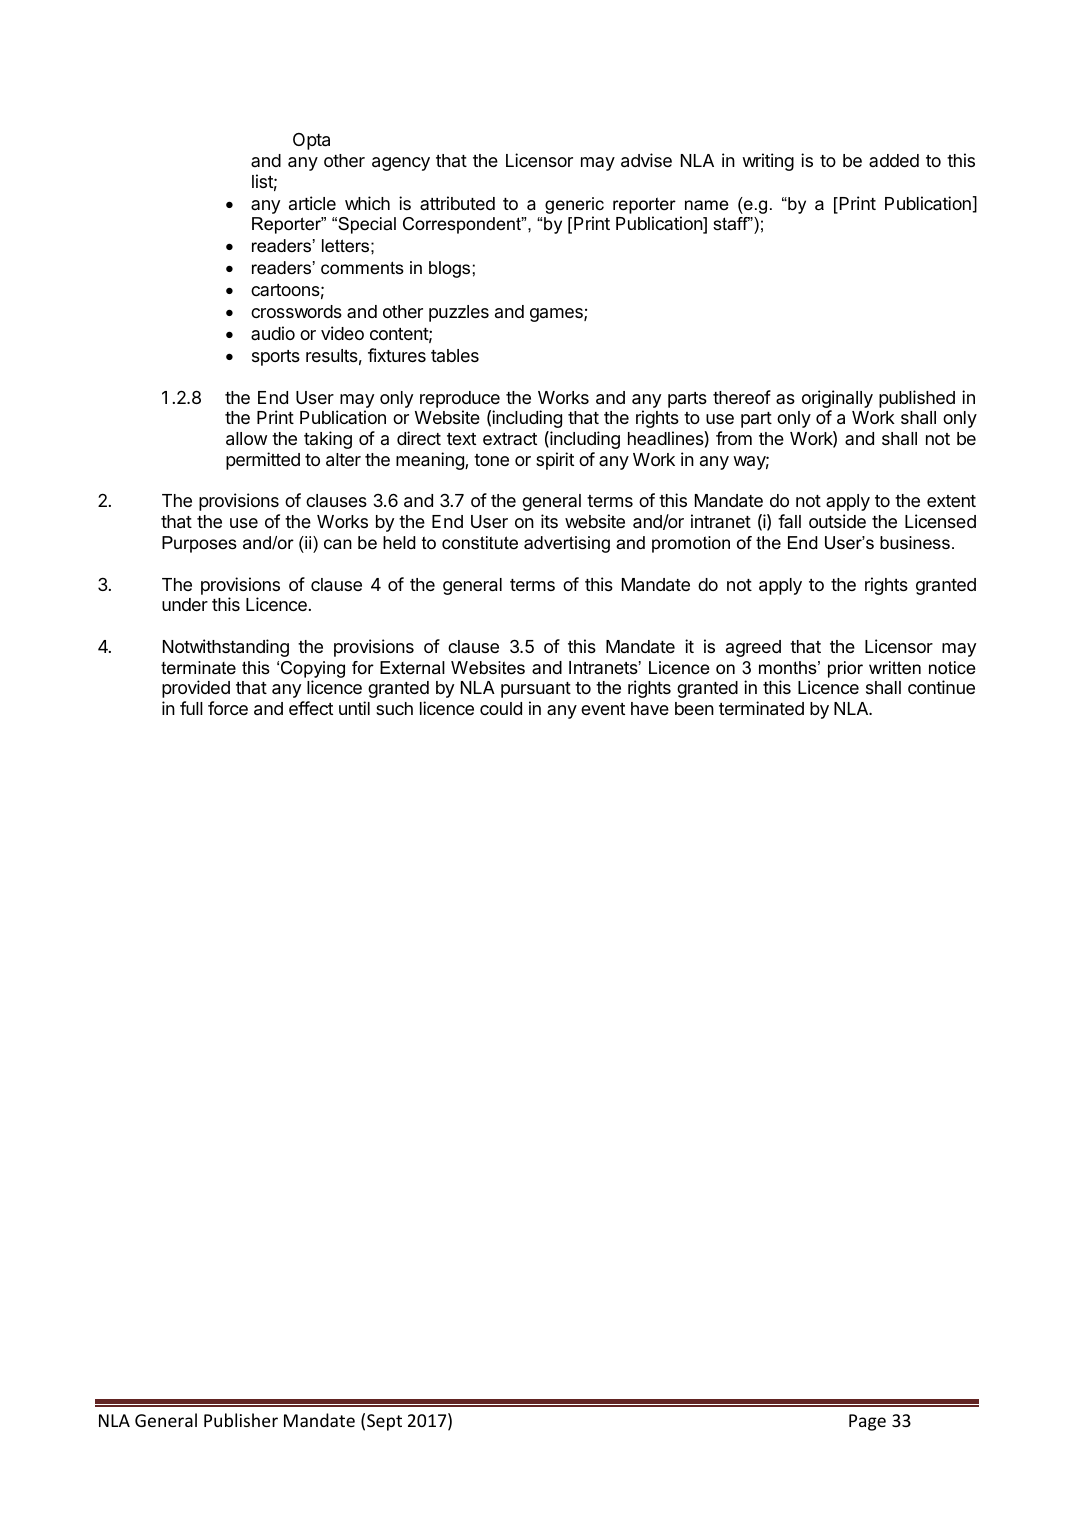 This page has height=1519, width=1074. I want to click on could, so click(501, 708).
